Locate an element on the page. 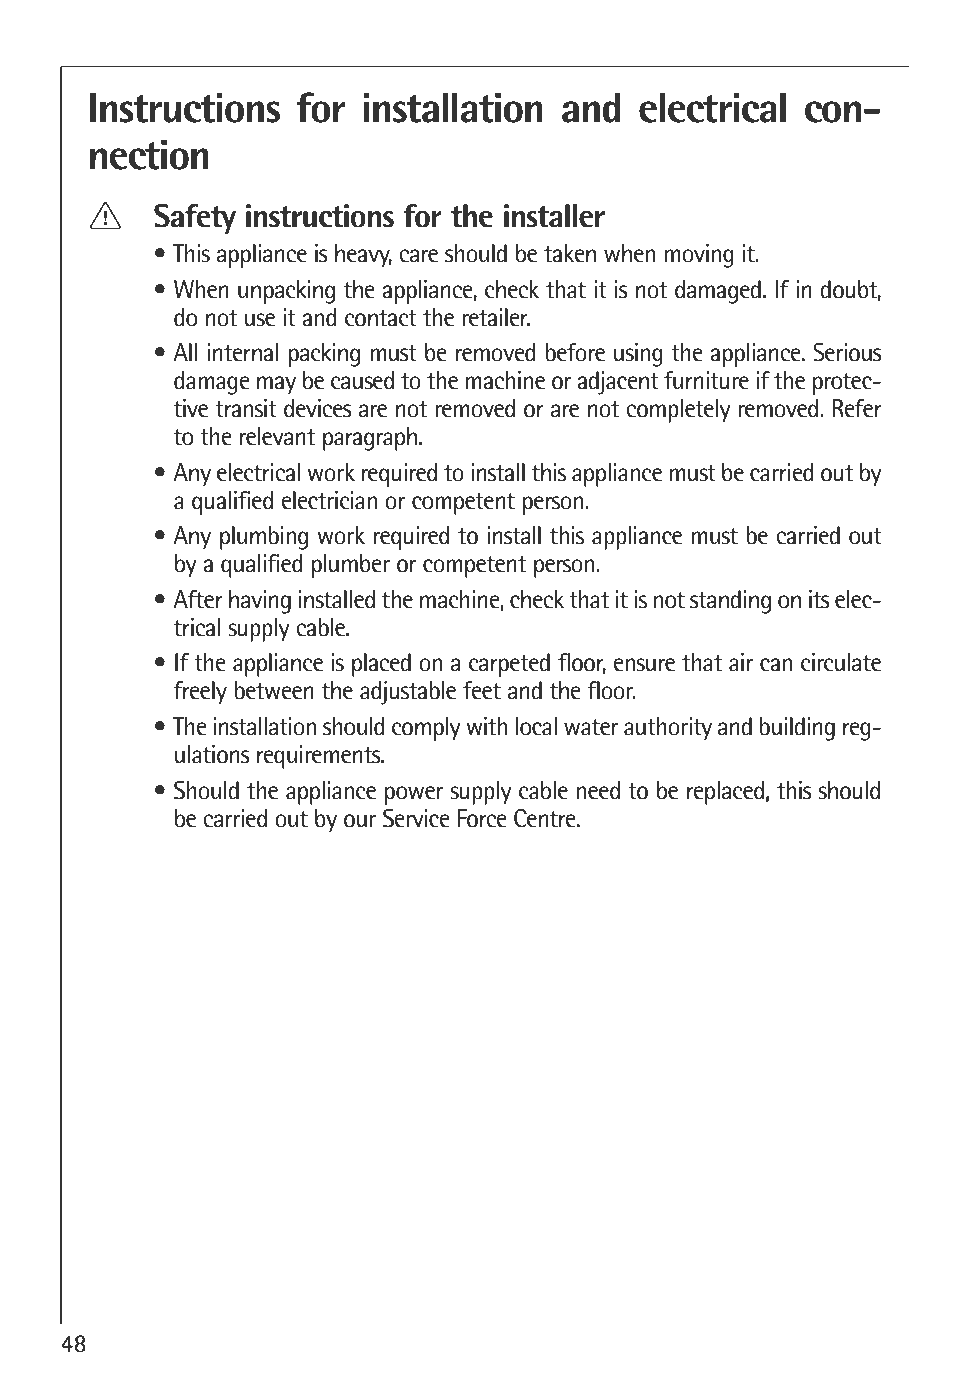 The width and height of the page is (970, 1378). devices is located at coordinates (318, 408).
